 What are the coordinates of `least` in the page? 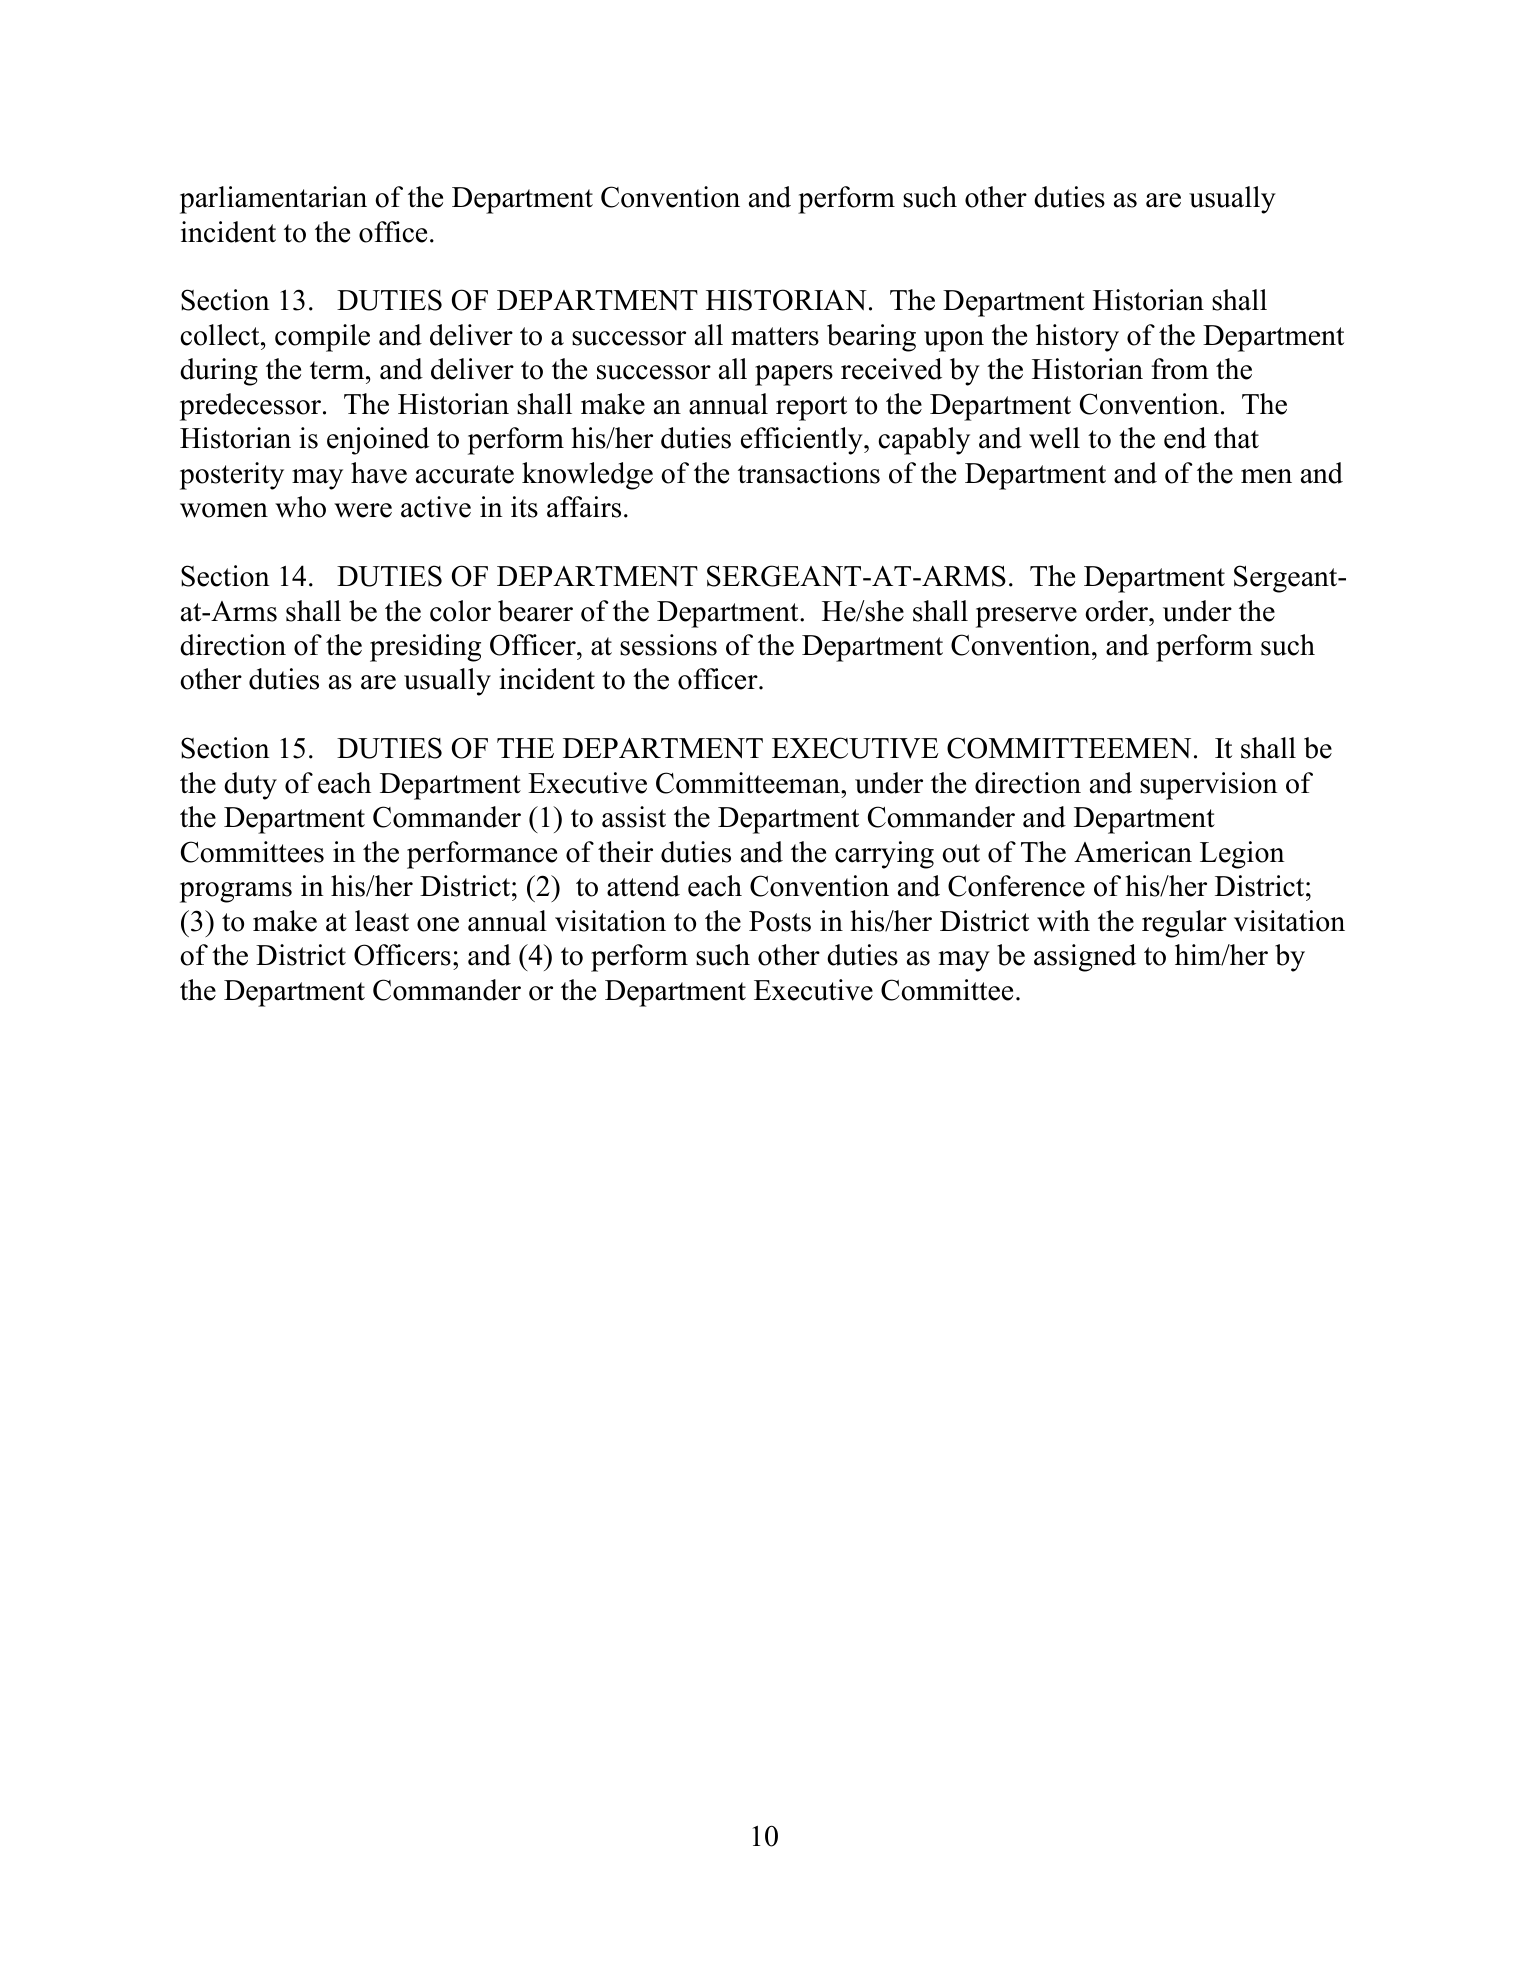 It's located at (382, 921).
